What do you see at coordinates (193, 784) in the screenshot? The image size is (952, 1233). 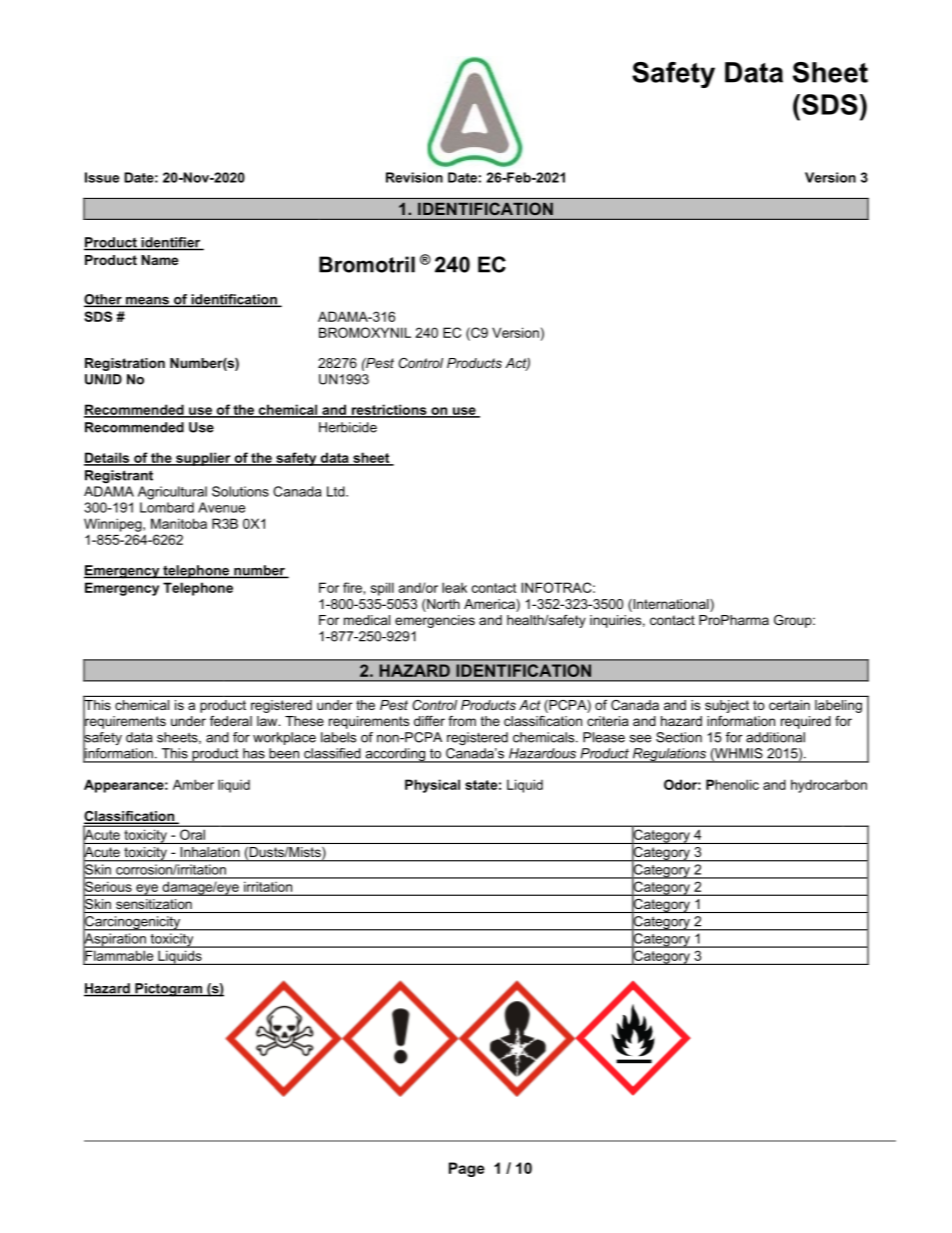 I see `Amber` at bounding box center [193, 784].
